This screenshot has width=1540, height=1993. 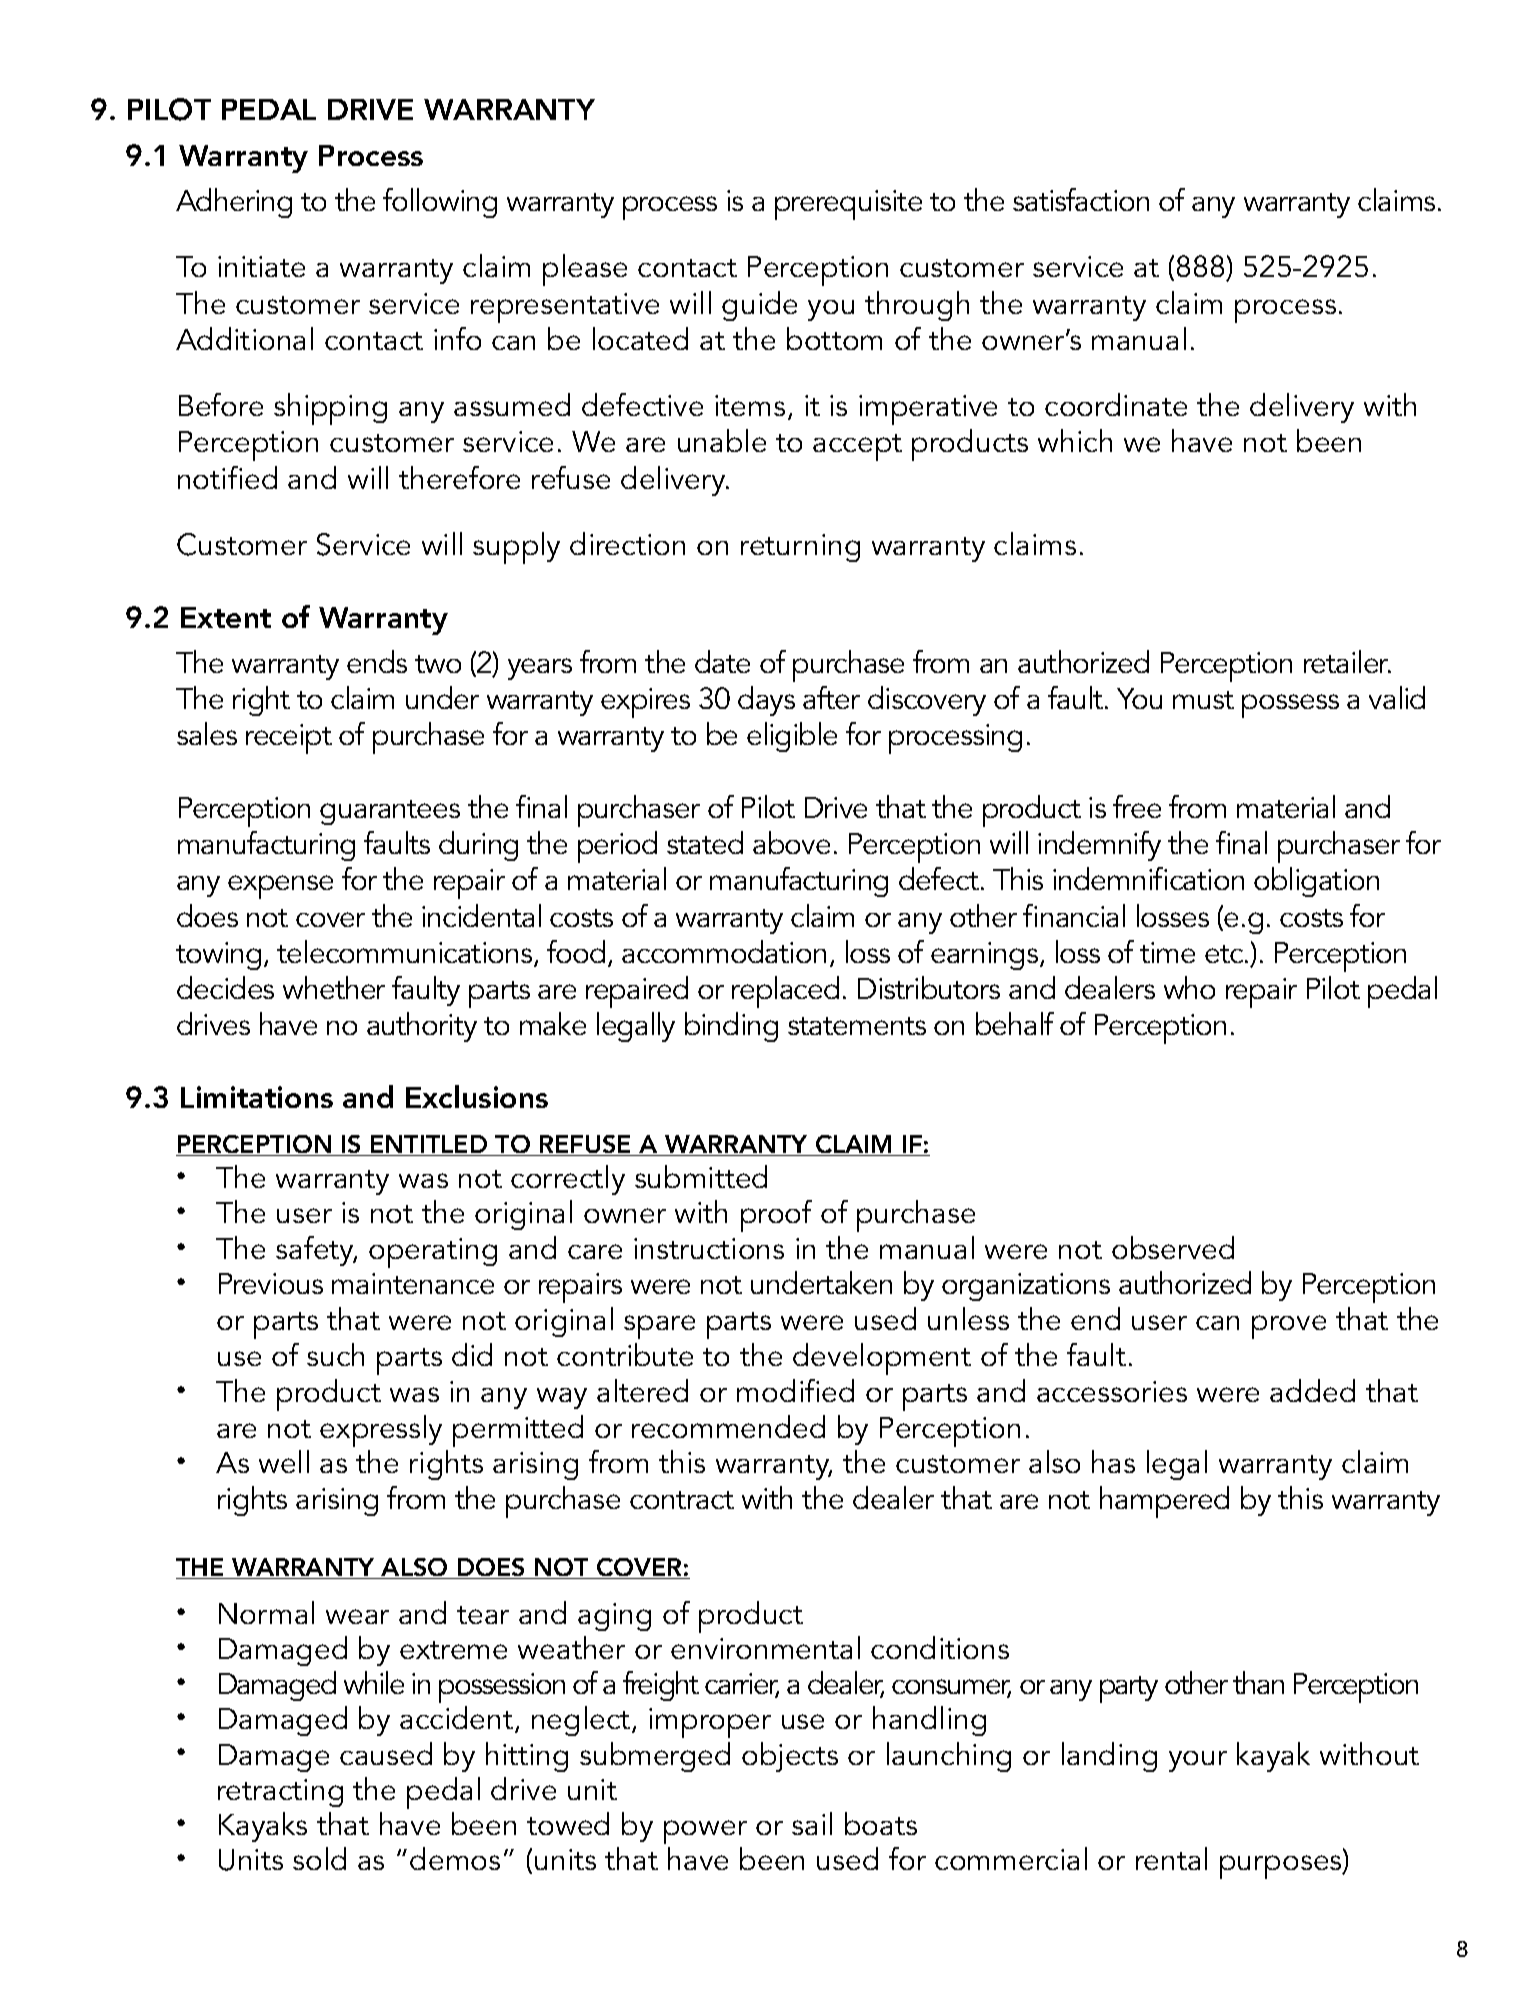 What do you see at coordinates (1289, 1327) in the screenshot?
I see `prove` at bounding box center [1289, 1327].
